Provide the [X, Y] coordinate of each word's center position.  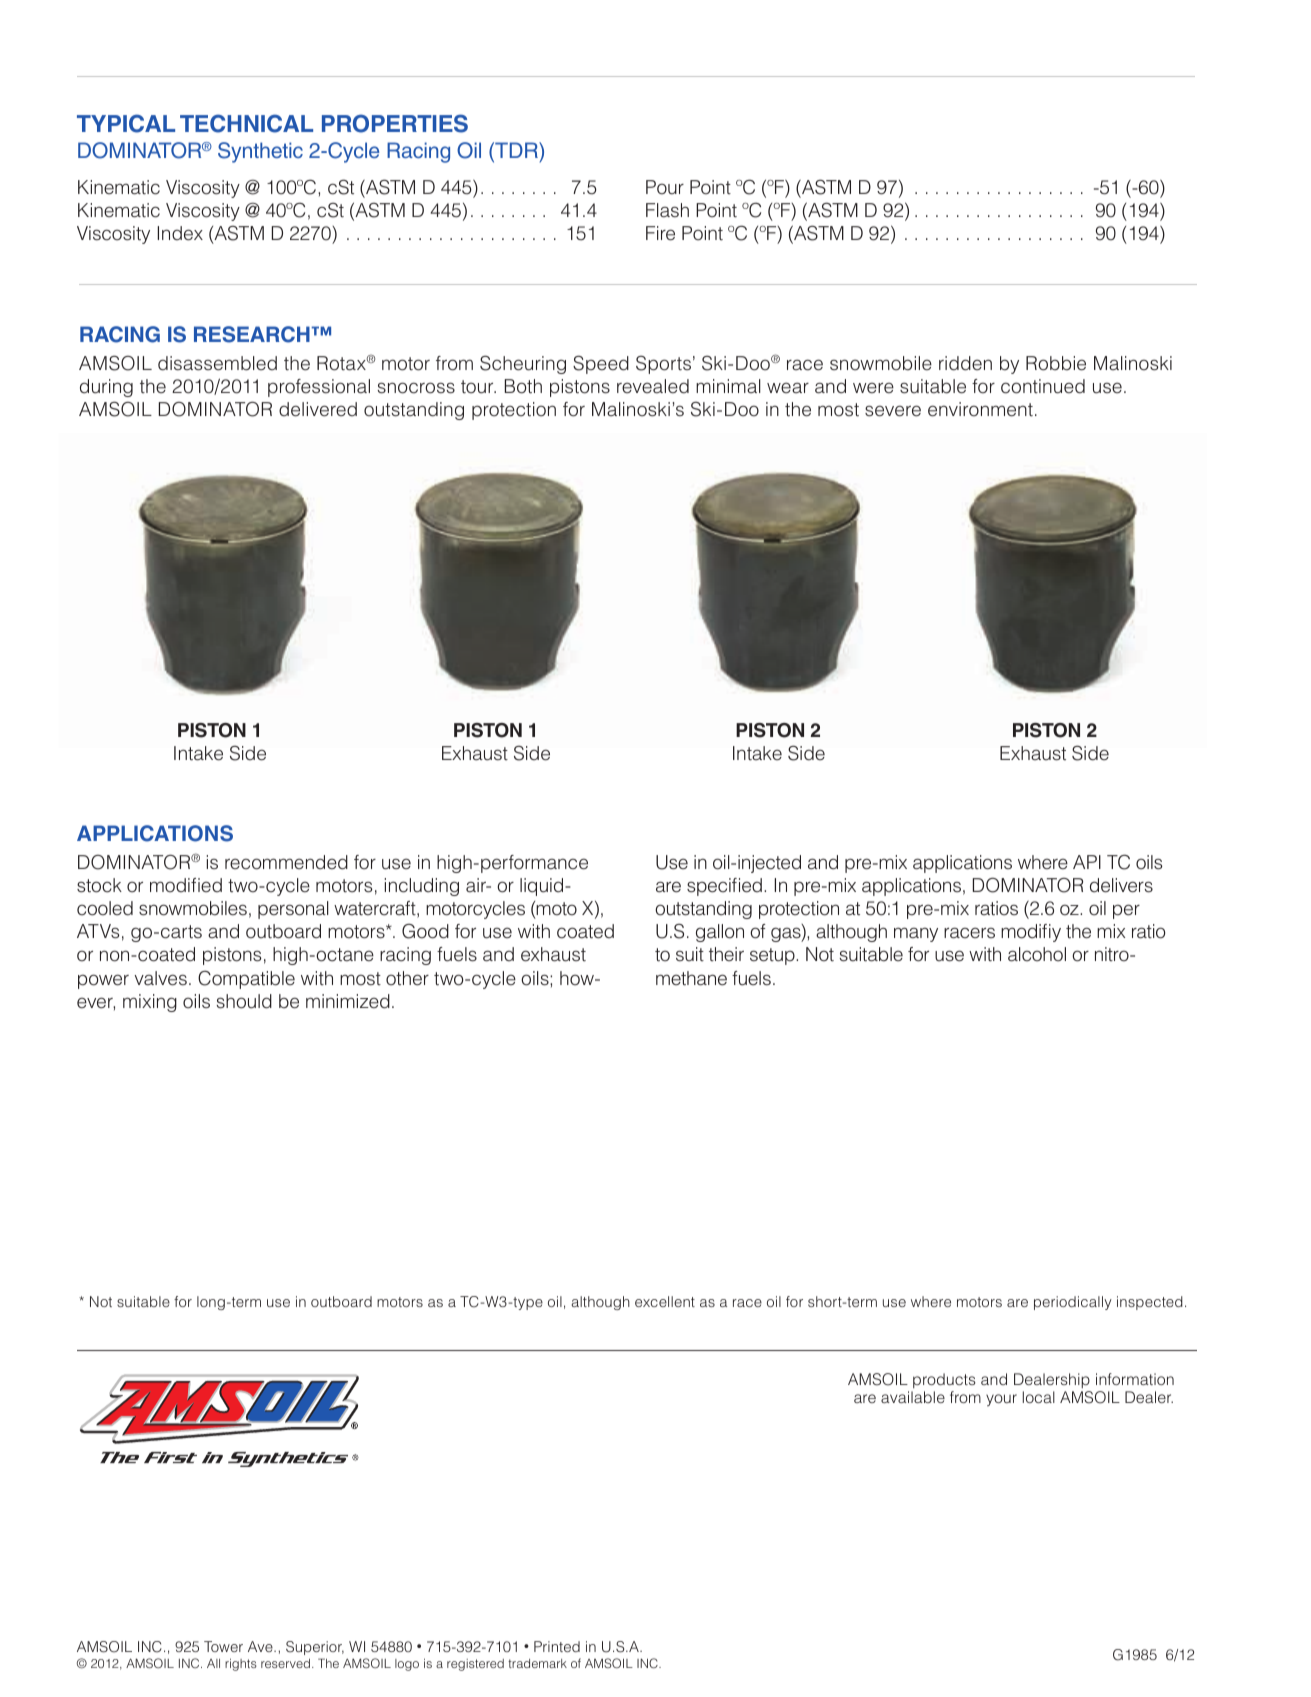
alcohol [1037, 954]
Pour [665, 187]
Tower [223, 1646]
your [1001, 1400]
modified [186, 885]
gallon [720, 933]
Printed [557, 1646]
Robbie [1056, 363]
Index [180, 233]
